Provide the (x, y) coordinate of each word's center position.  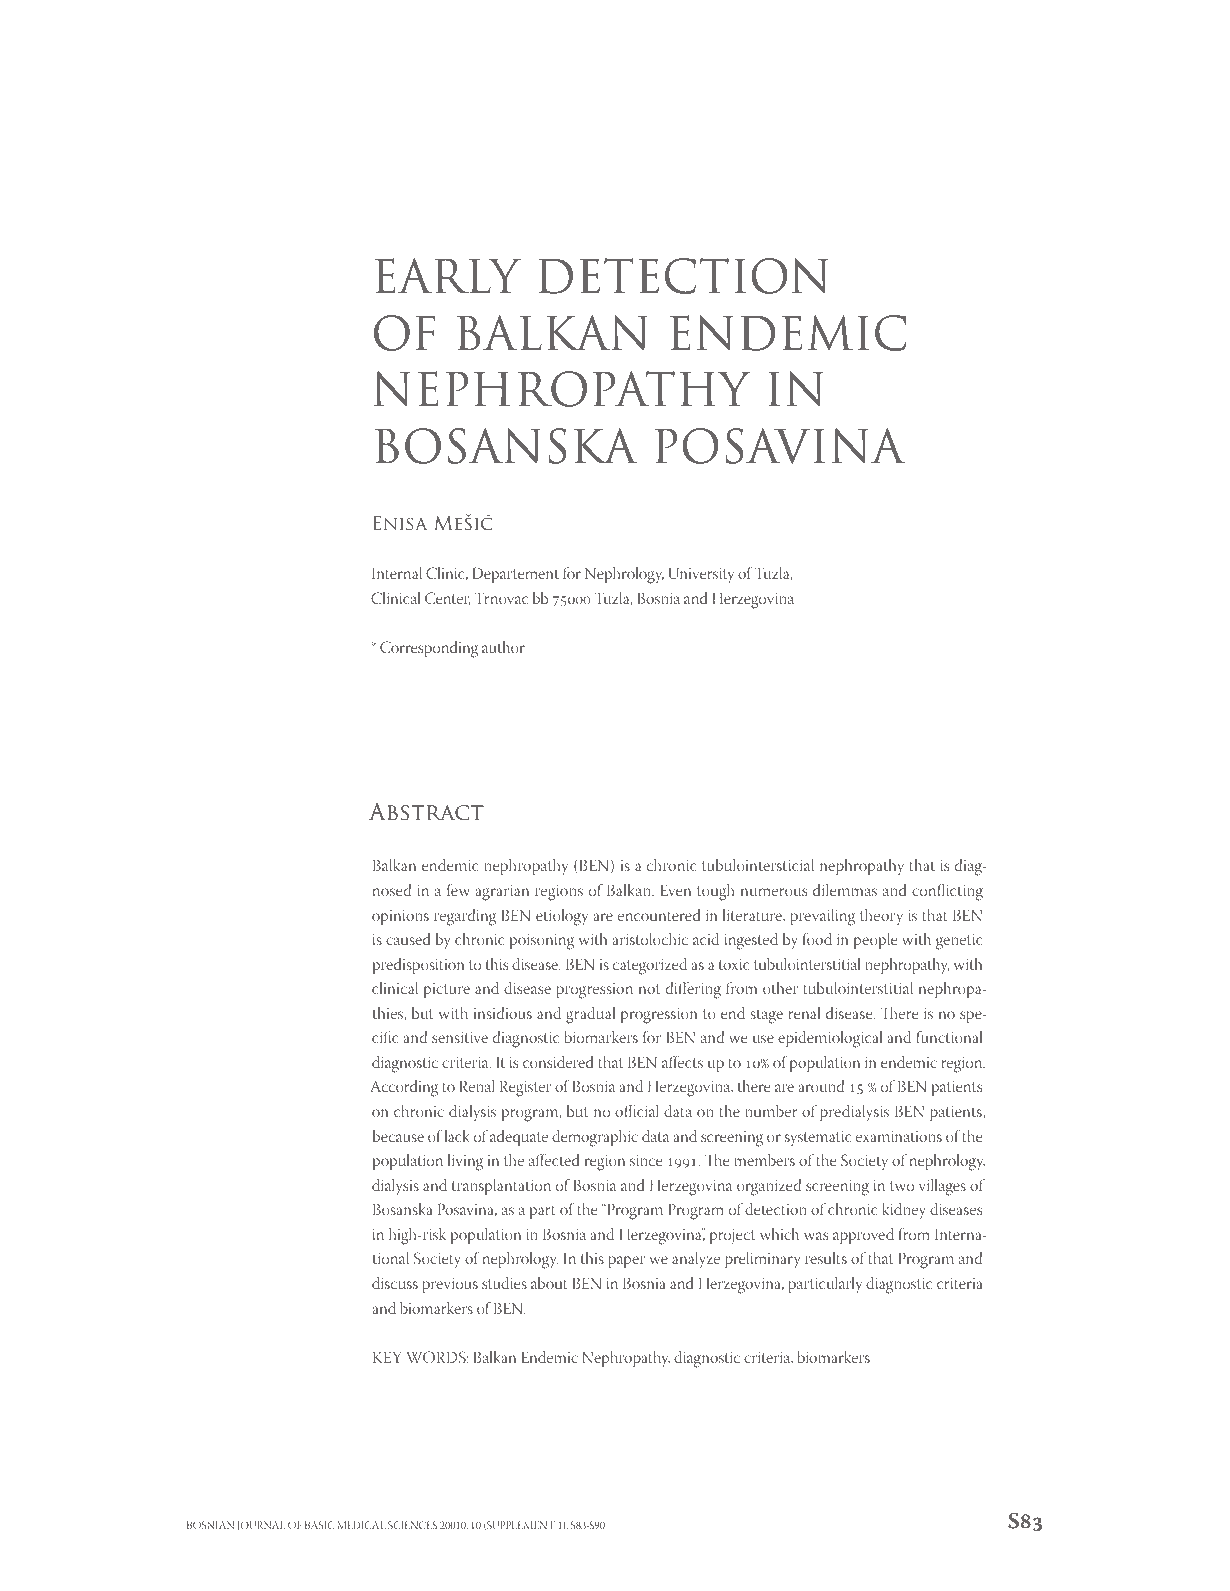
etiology (562, 917)
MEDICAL (361, 1525)
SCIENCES (412, 1525)
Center (447, 599)
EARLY (448, 276)
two (902, 1186)
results (826, 1258)
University (701, 575)
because (398, 1136)
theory (881, 917)
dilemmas (845, 890)
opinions (400, 917)
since (646, 1160)
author (503, 647)
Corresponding (429, 649)
